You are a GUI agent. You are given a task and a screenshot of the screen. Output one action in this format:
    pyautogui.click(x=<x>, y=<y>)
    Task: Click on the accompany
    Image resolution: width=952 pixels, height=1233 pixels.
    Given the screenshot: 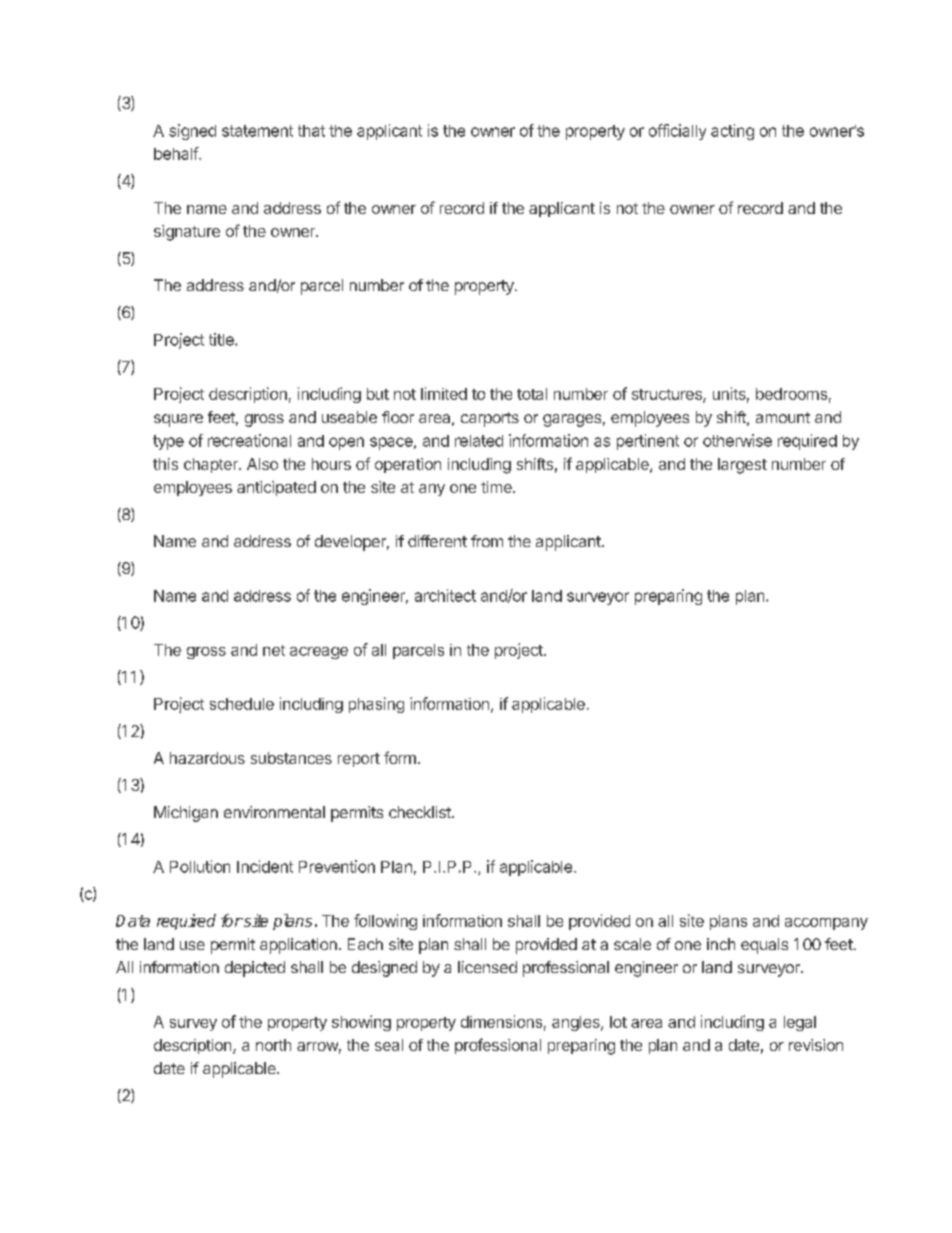 What is the action you would take?
    pyautogui.click(x=826, y=924)
